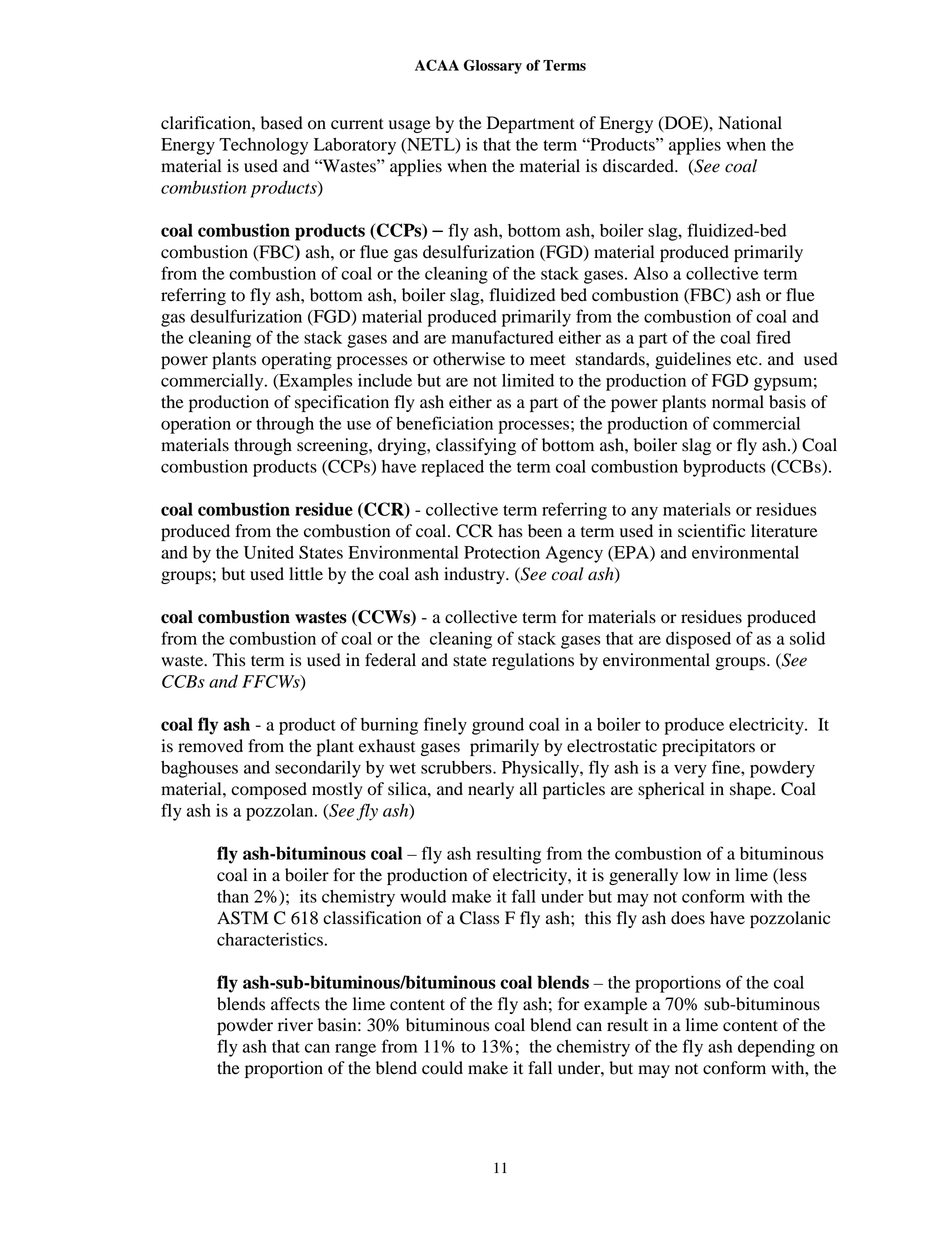 Image resolution: width=952 pixels, height=1233 pixels. What do you see at coordinates (493, 66) in the screenshot?
I see `Glossary` at bounding box center [493, 66].
